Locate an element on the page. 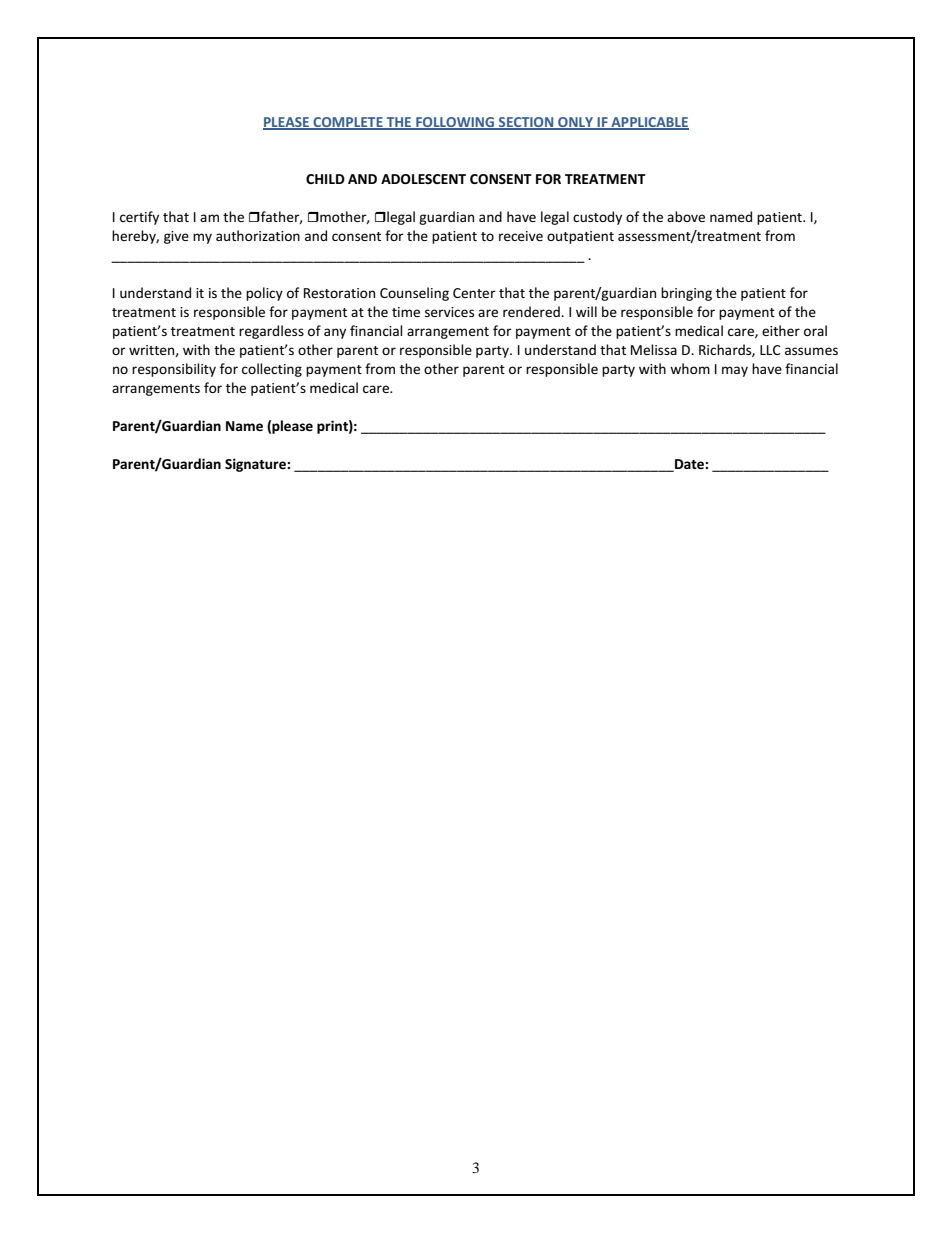  responsibility is located at coordinates (174, 370).
